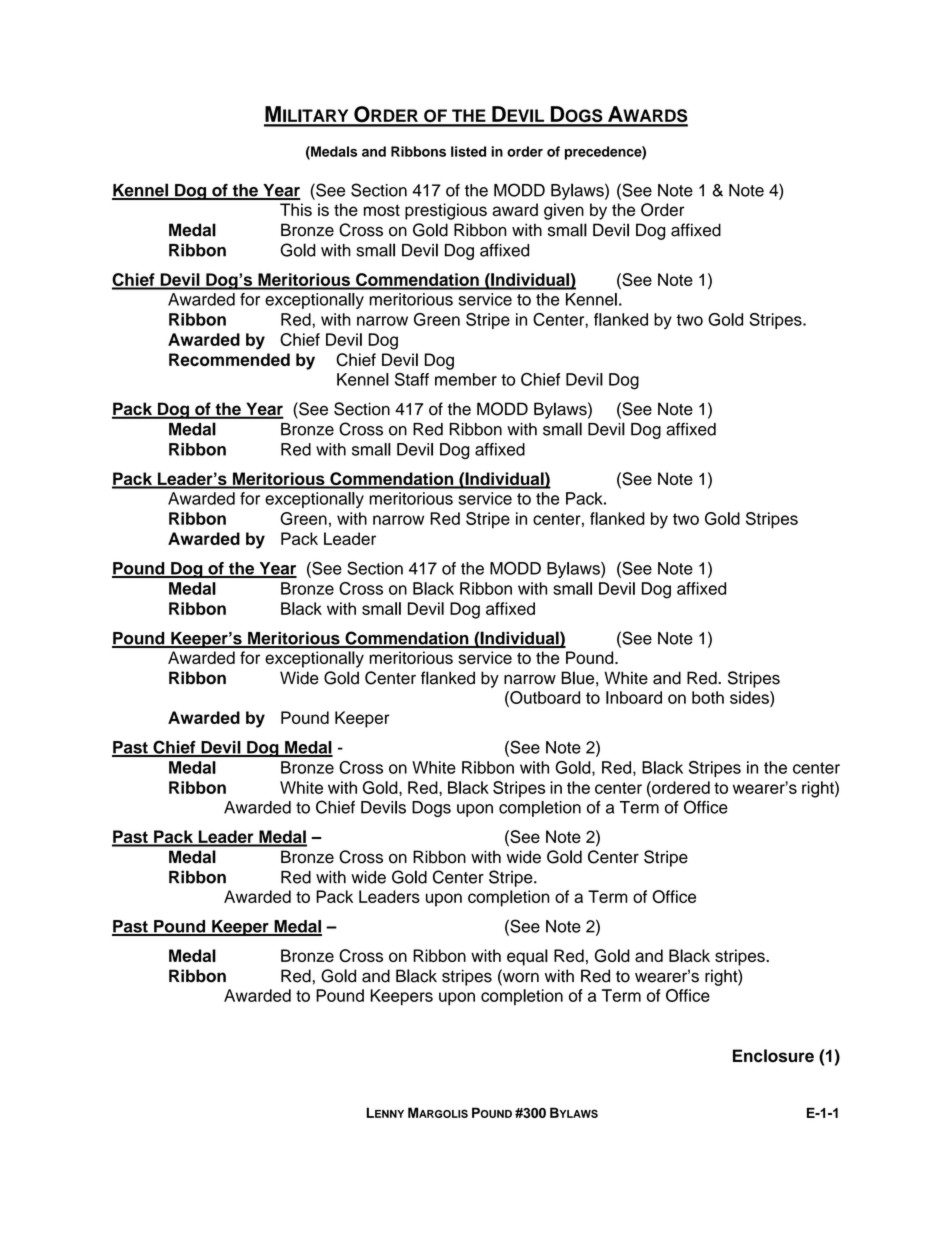  What do you see at coordinates (468, 151) in the screenshot?
I see `listed` at bounding box center [468, 151].
